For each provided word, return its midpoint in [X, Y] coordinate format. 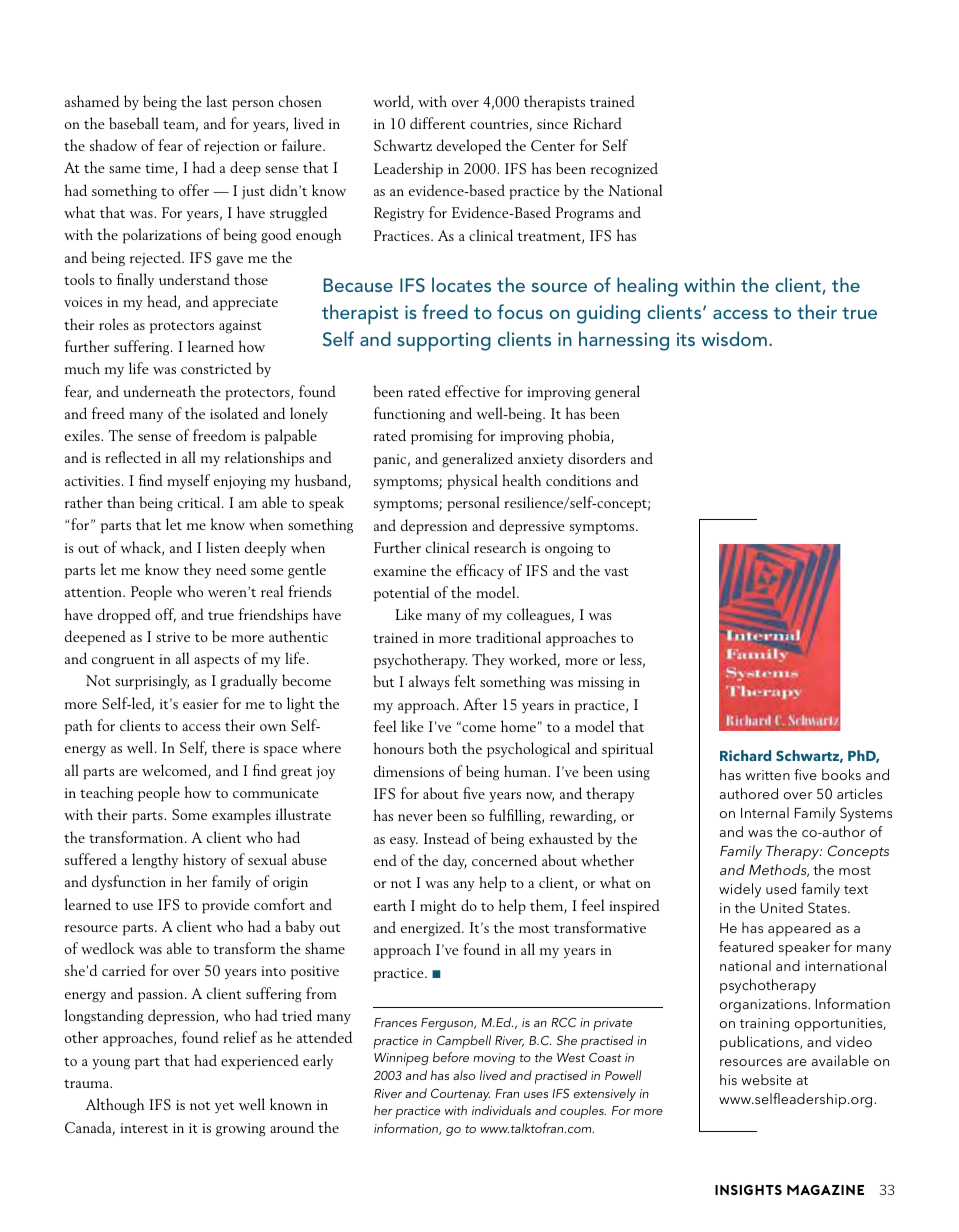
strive [173, 637]
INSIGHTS [748, 1190]
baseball [134, 123]
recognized [624, 170]
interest [144, 1128]
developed [469, 147]
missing [601, 684]
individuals [501, 1110]
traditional [508, 637]
